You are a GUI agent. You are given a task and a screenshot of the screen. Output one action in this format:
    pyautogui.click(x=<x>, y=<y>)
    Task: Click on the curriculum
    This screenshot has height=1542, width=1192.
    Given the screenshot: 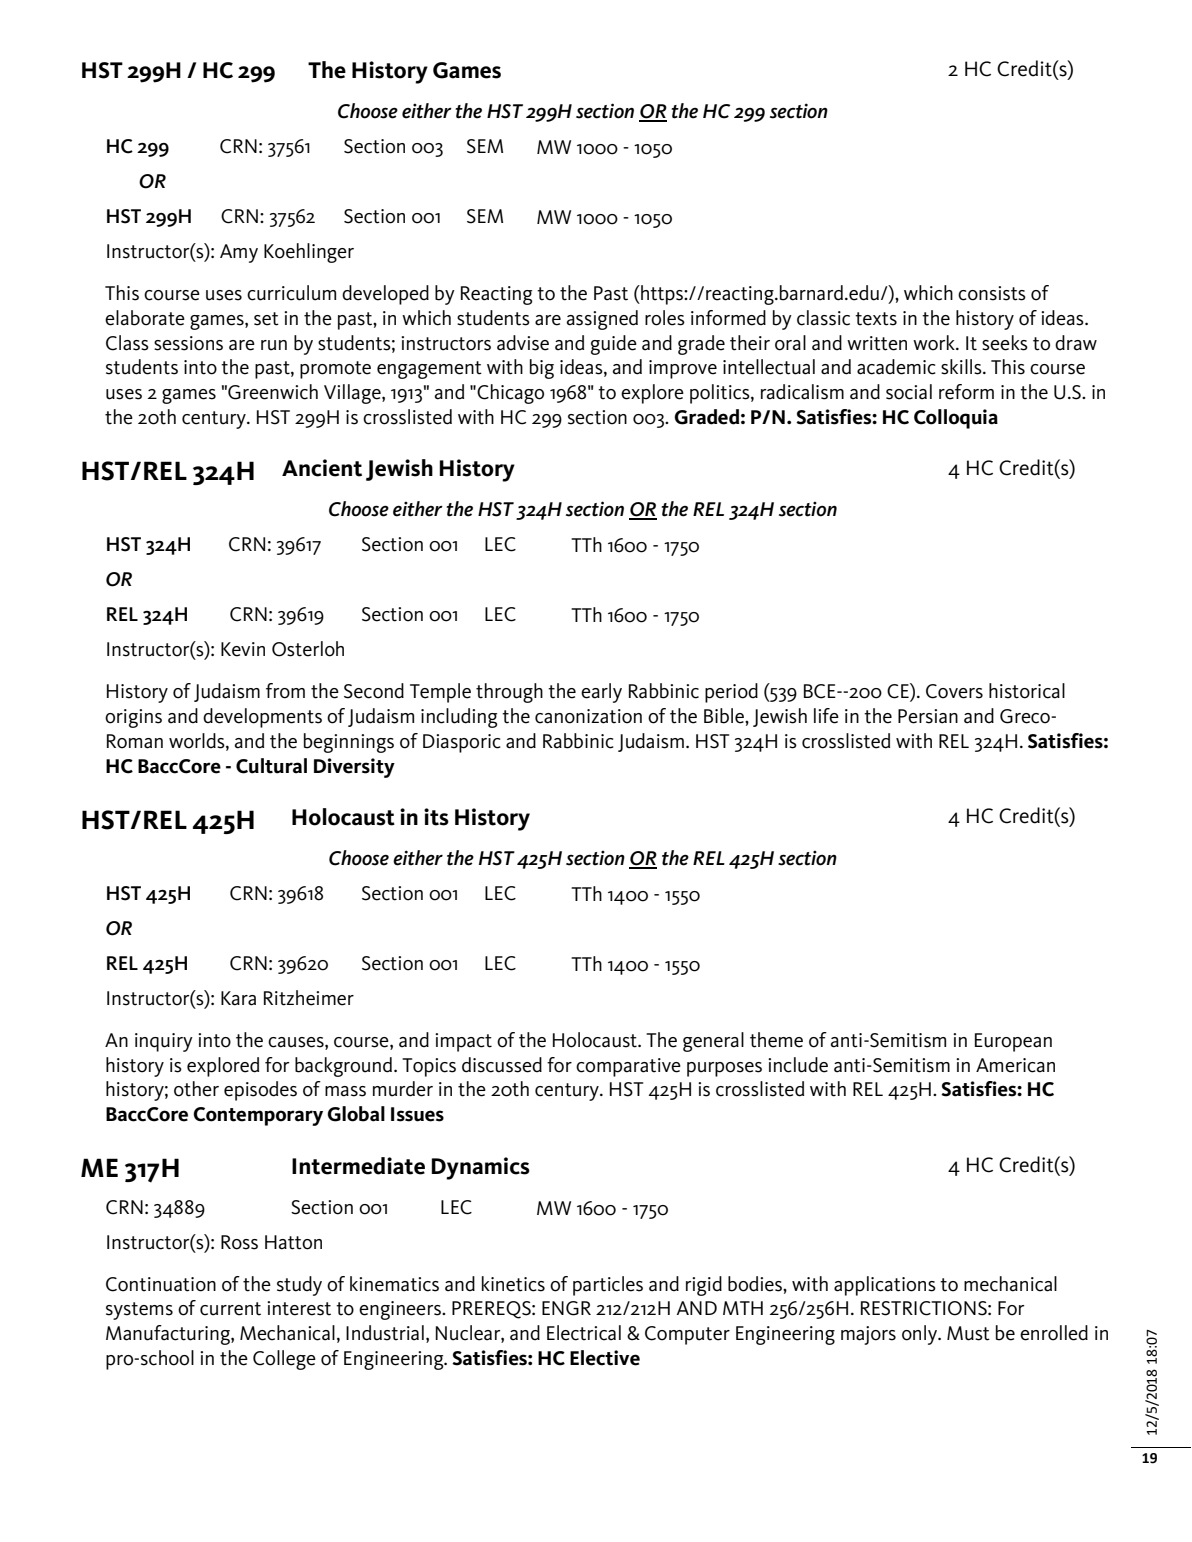 What is the action you would take?
    pyautogui.click(x=291, y=293)
